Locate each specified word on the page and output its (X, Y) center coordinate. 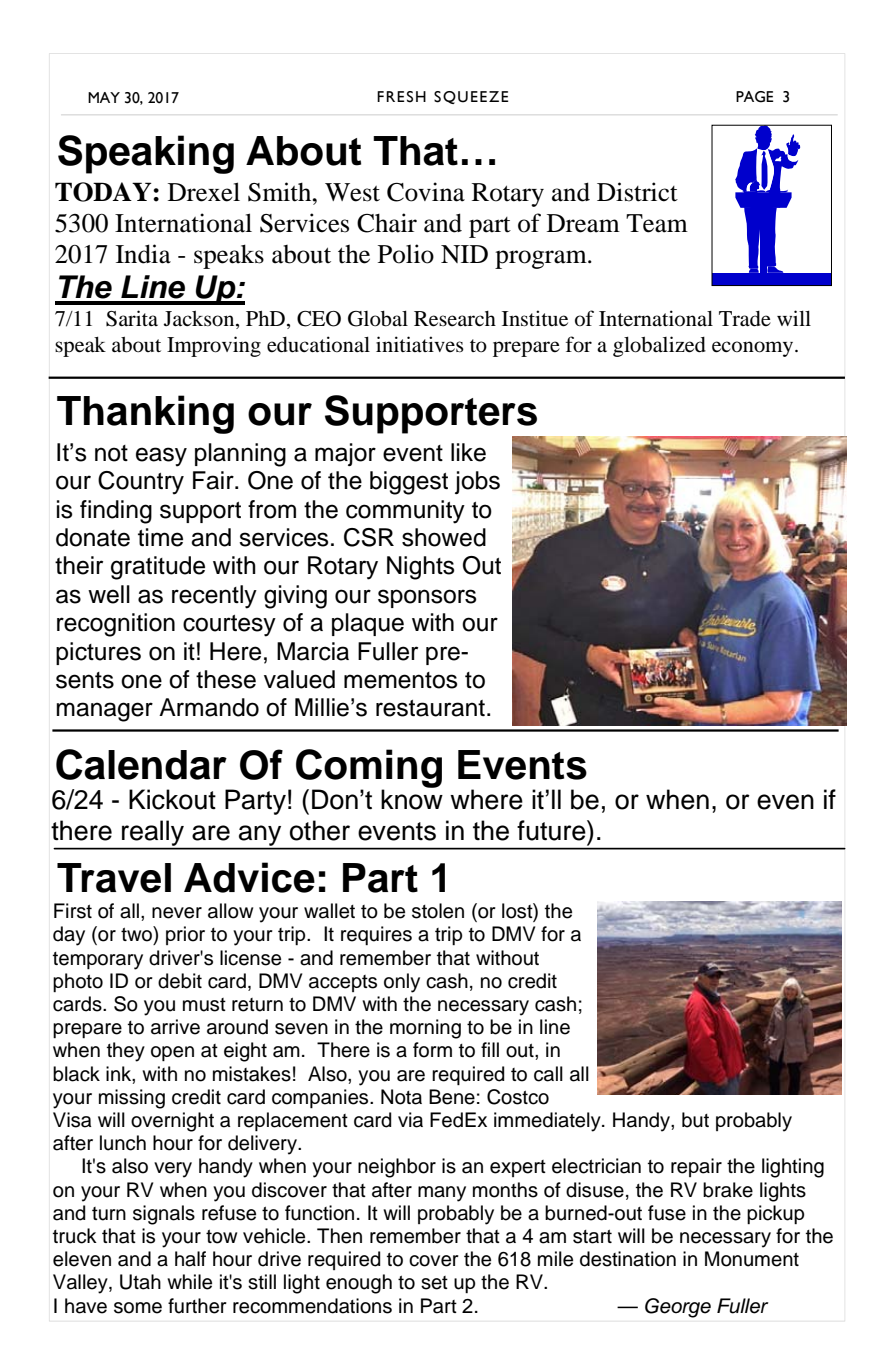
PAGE (755, 97)
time (160, 537)
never (177, 913)
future (552, 830)
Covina (426, 192)
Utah (140, 1282)
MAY (104, 97)
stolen (438, 911)
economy (754, 349)
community (405, 512)
